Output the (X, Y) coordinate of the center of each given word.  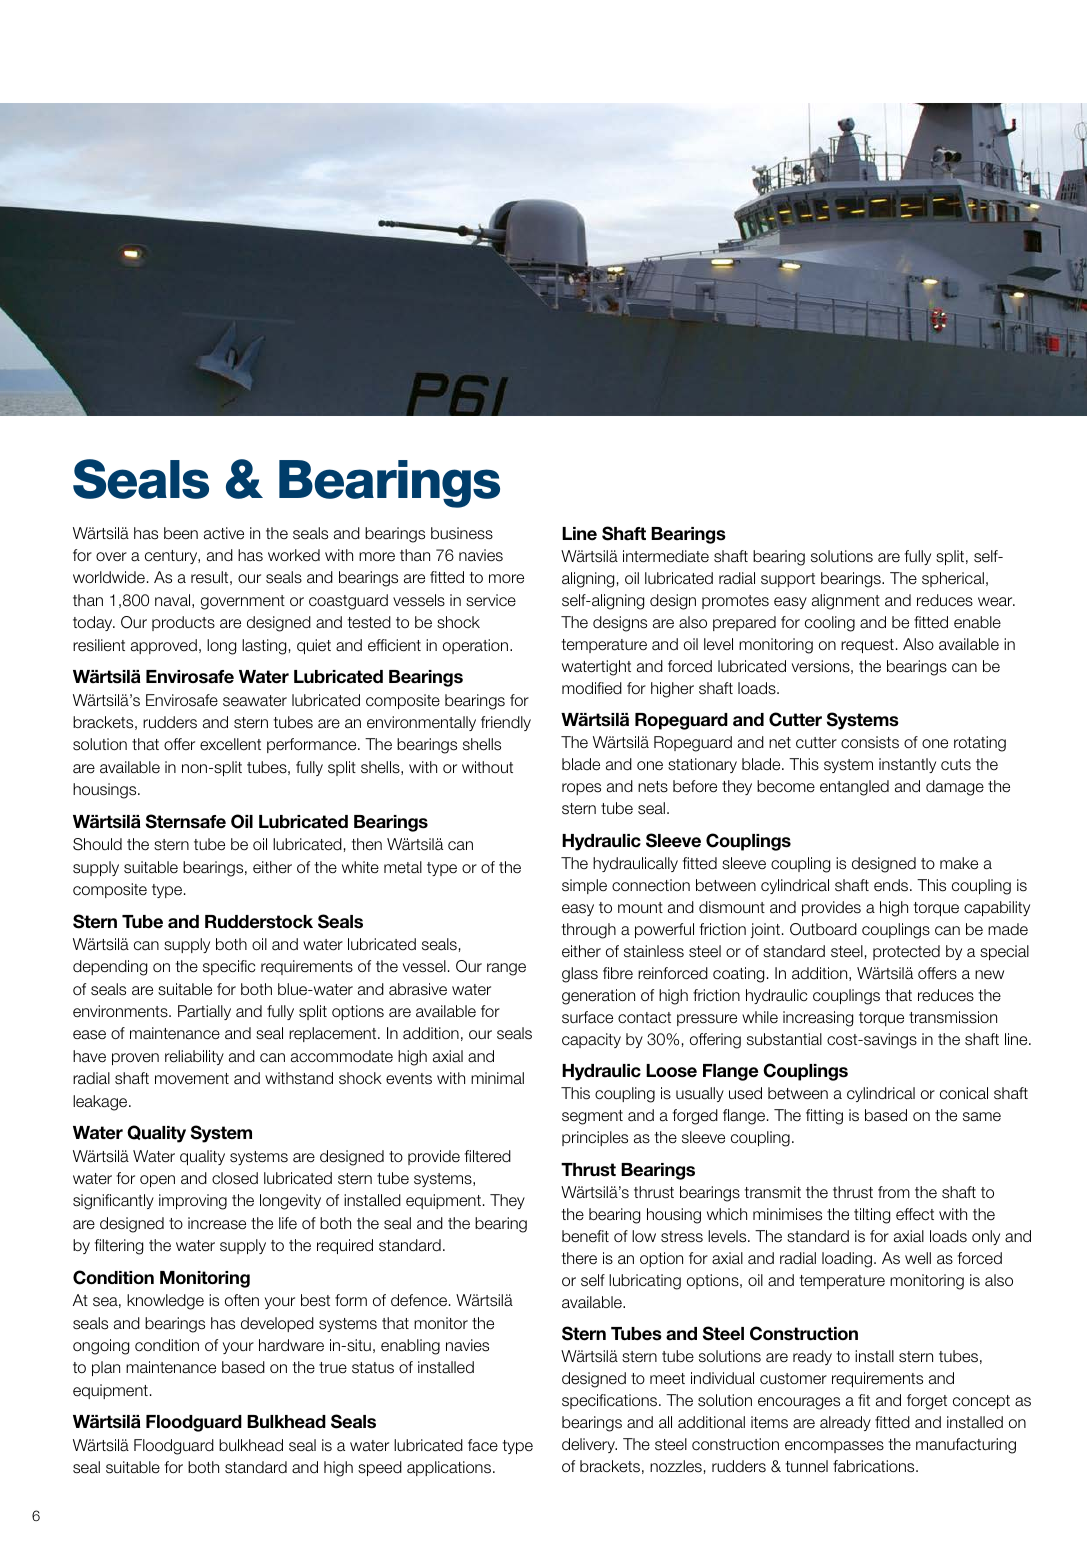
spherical (953, 579)
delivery (589, 1445)
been (181, 533)
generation (598, 997)
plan (106, 1368)
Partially (204, 1012)
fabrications (875, 1466)
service (491, 600)
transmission (953, 1017)
